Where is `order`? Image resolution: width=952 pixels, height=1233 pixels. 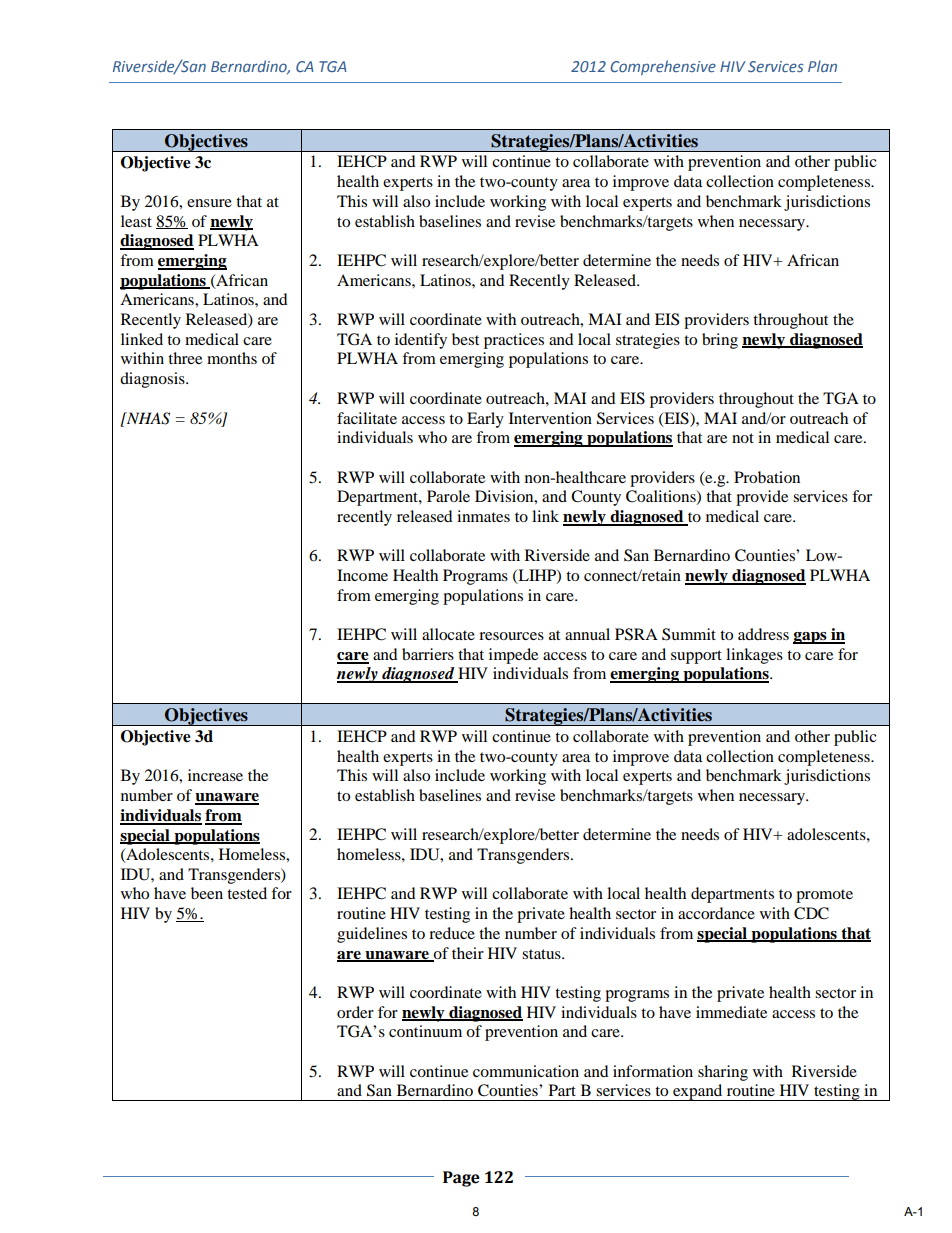 order is located at coordinates (355, 1012).
